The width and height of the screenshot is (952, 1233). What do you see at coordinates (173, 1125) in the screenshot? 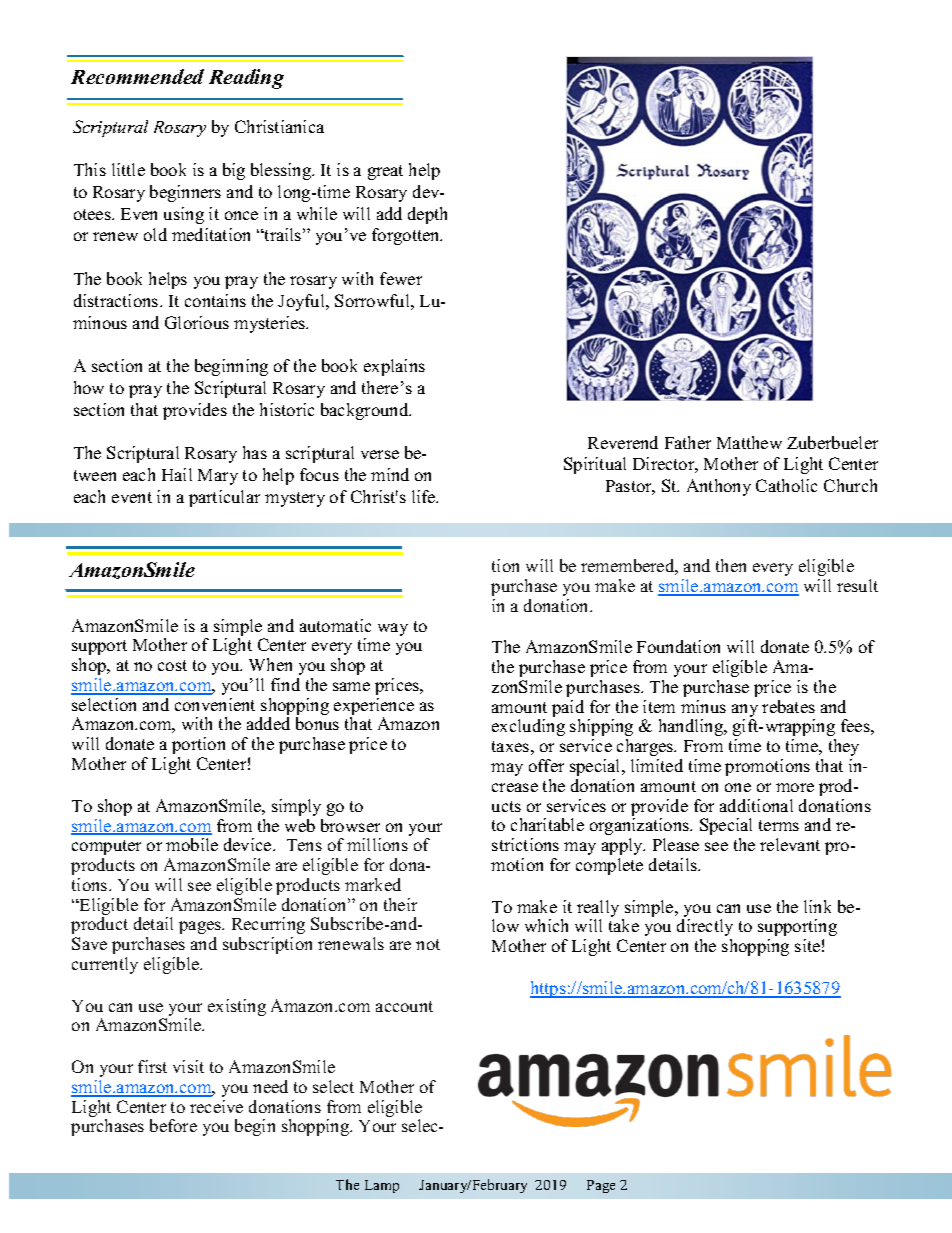
I see `before` at bounding box center [173, 1125].
